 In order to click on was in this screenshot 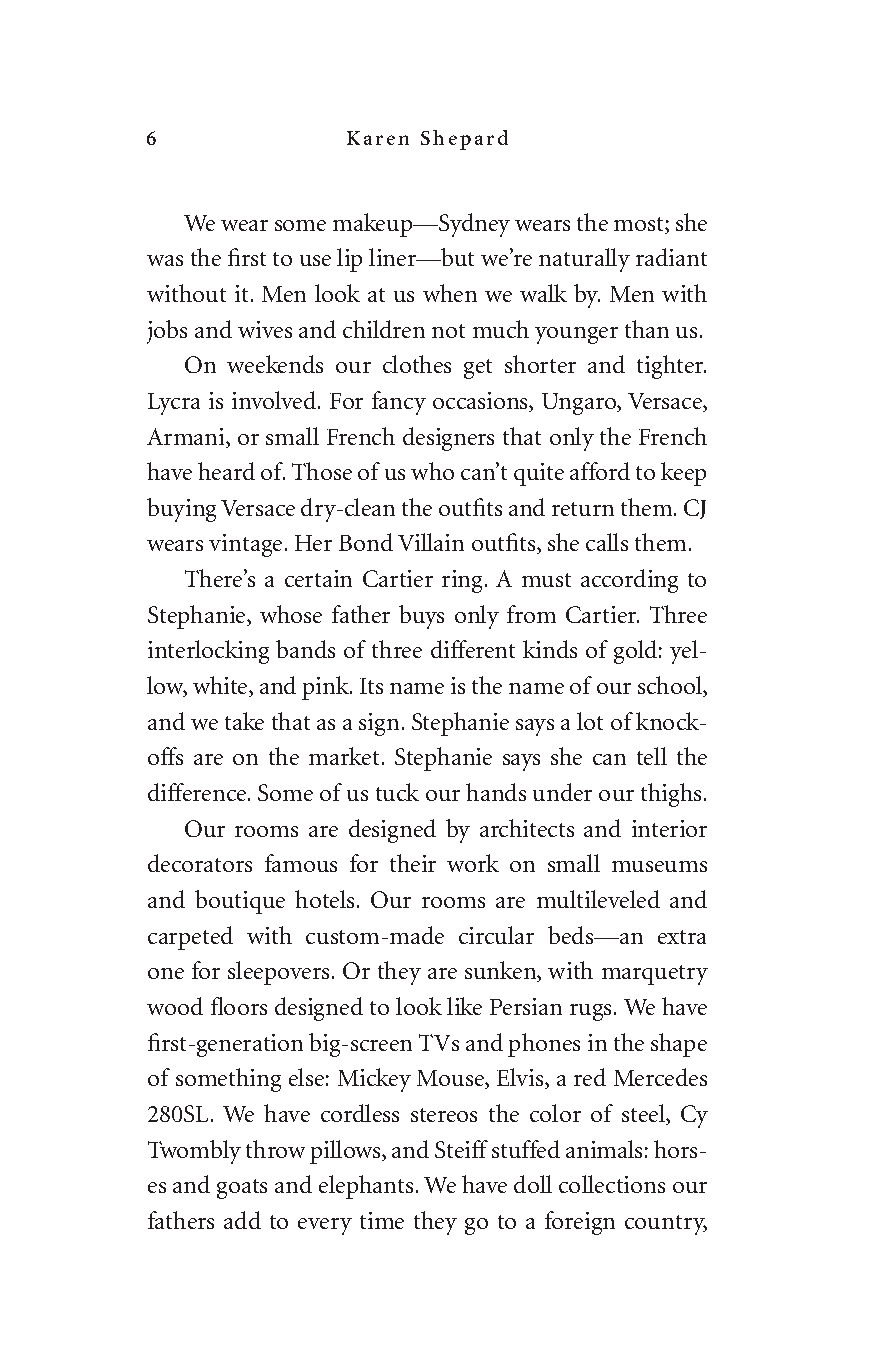, I will do `click(165, 260)`.
